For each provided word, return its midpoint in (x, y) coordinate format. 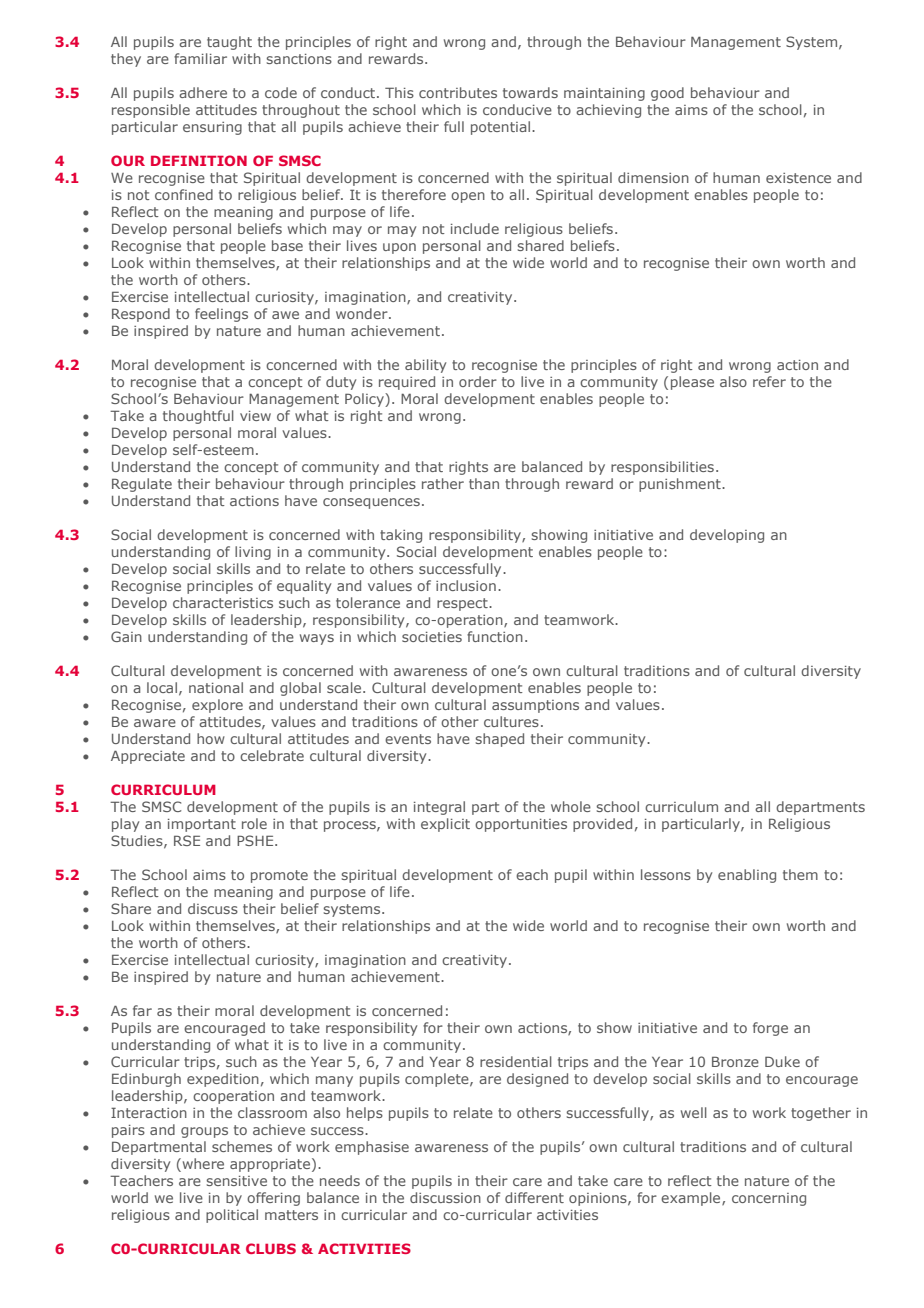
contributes (458, 92)
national (216, 687)
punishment (681, 485)
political (232, 1216)
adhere (203, 92)
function (495, 636)
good (667, 94)
